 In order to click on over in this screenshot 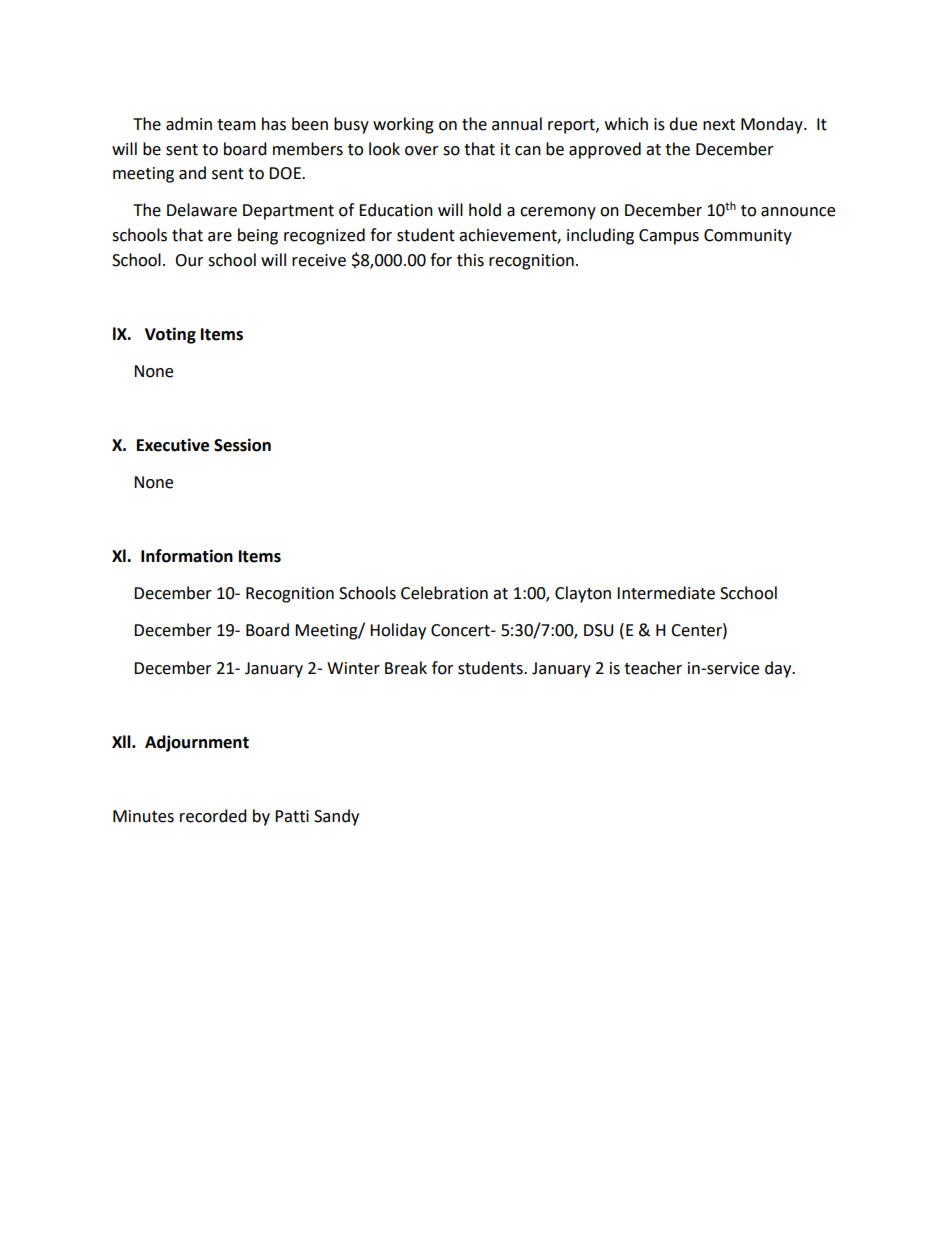, I will do `click(422, 151)`.
